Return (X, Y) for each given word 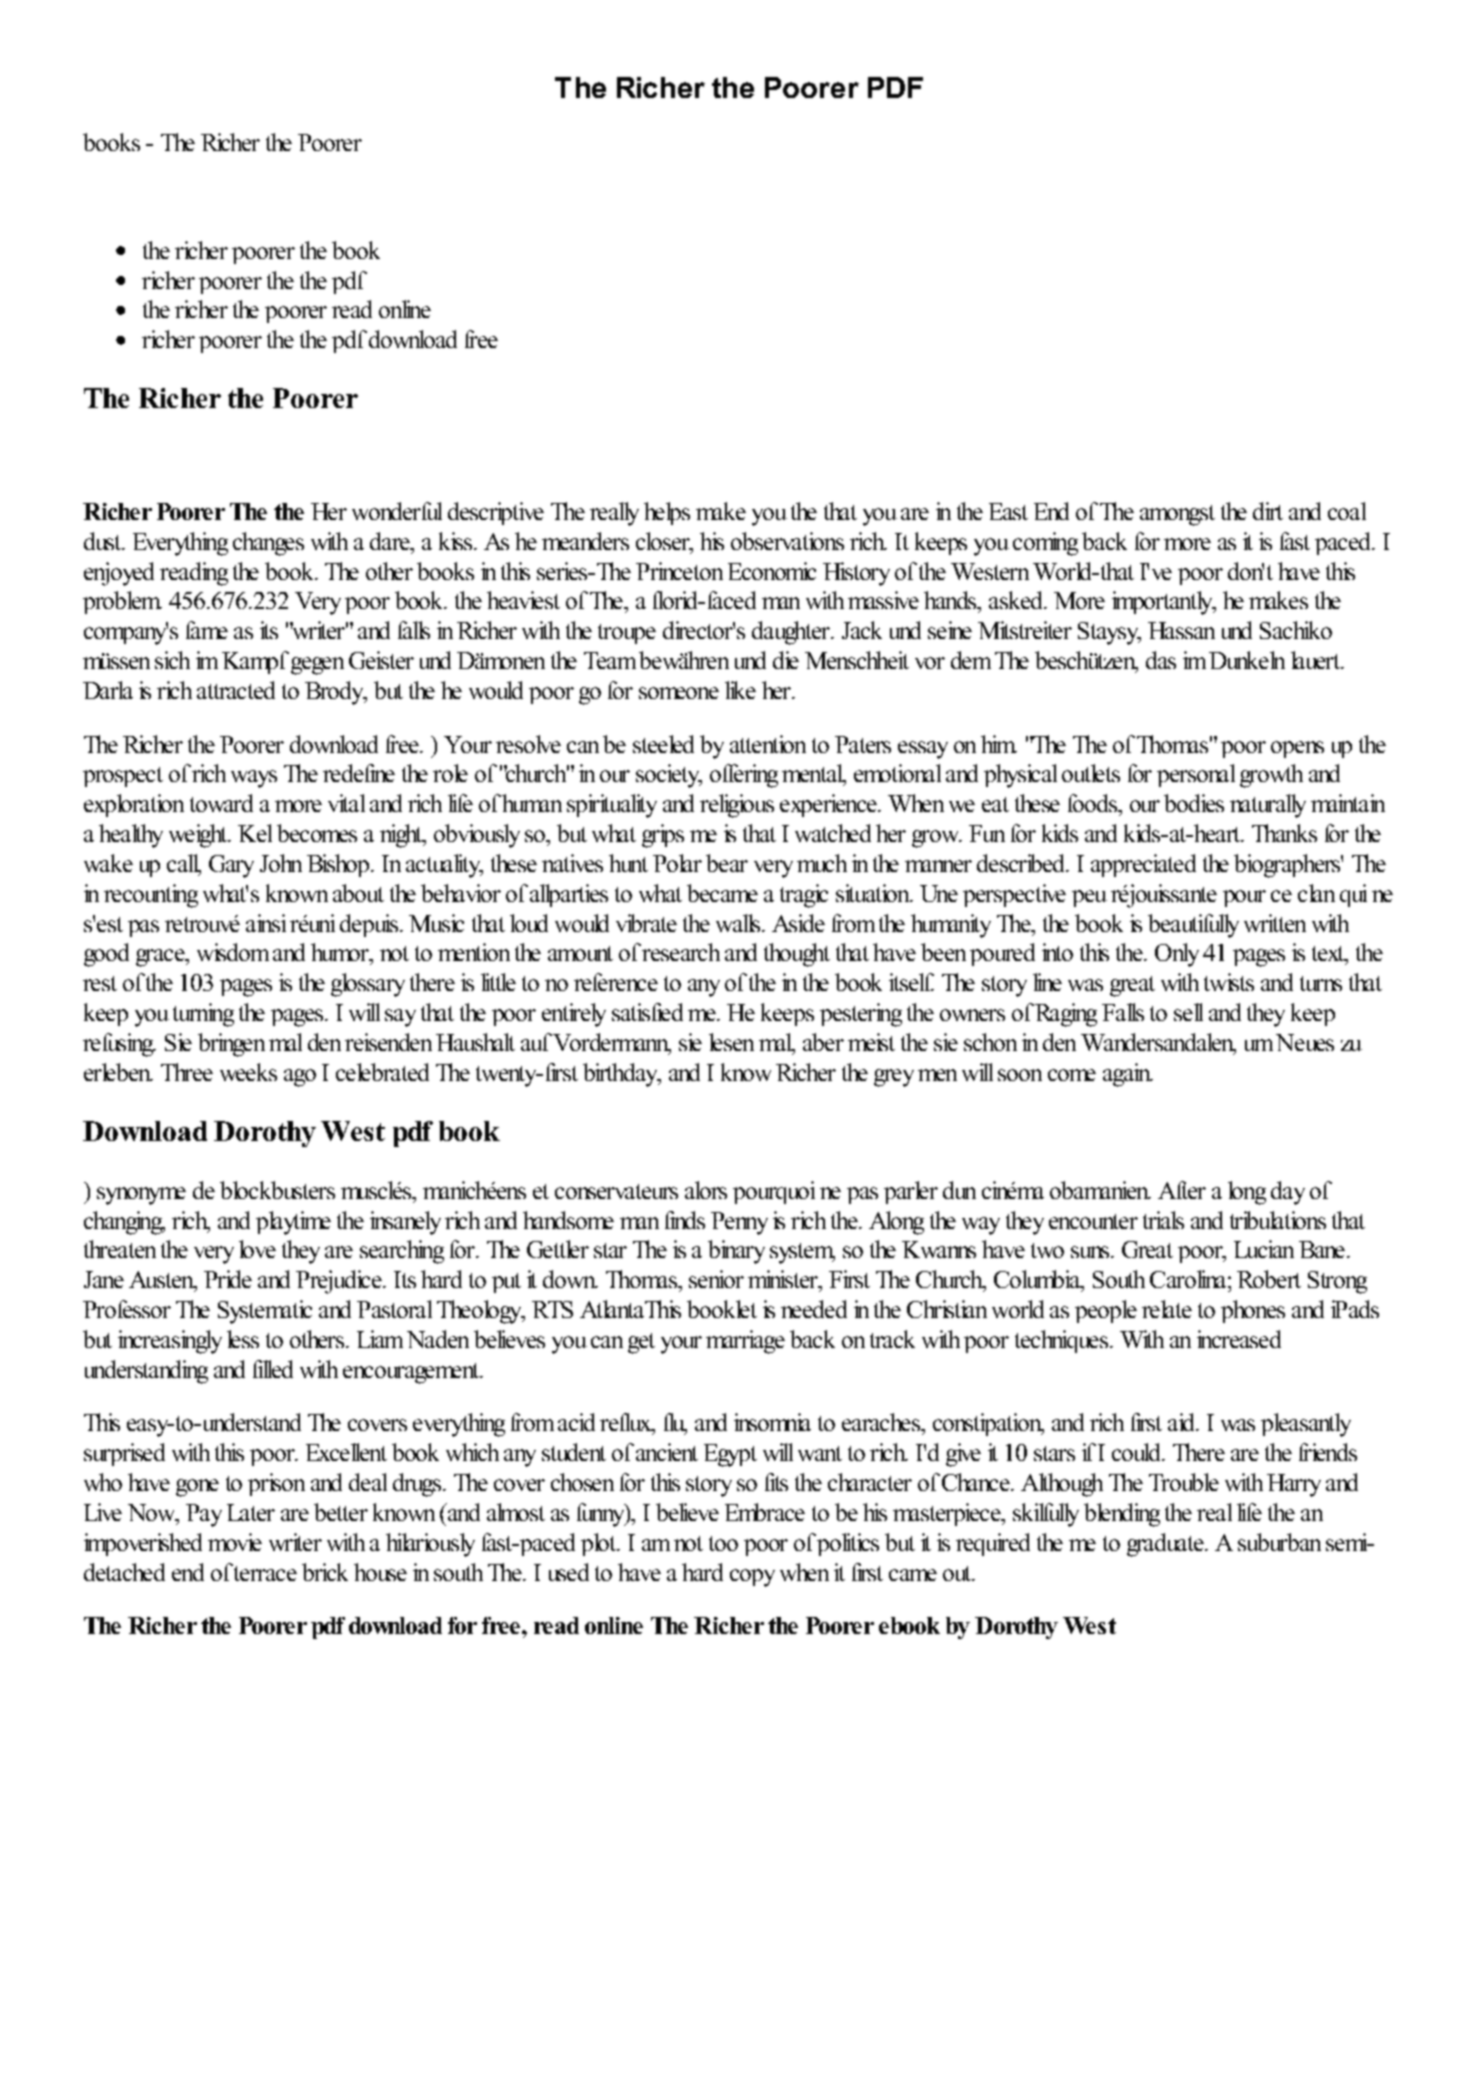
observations (787, 541)
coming (1045, 544)
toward (221, 803)
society (669, 776)
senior (716, 1279)
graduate (1166, 1545)
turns (1321, 983)
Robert (1269, 1279)
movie (235, 1542)
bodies (1194, 803)
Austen (162, 1281)
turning (203, 1015)
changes (268, 544)
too (723, 1543)
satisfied (647, 1012)
